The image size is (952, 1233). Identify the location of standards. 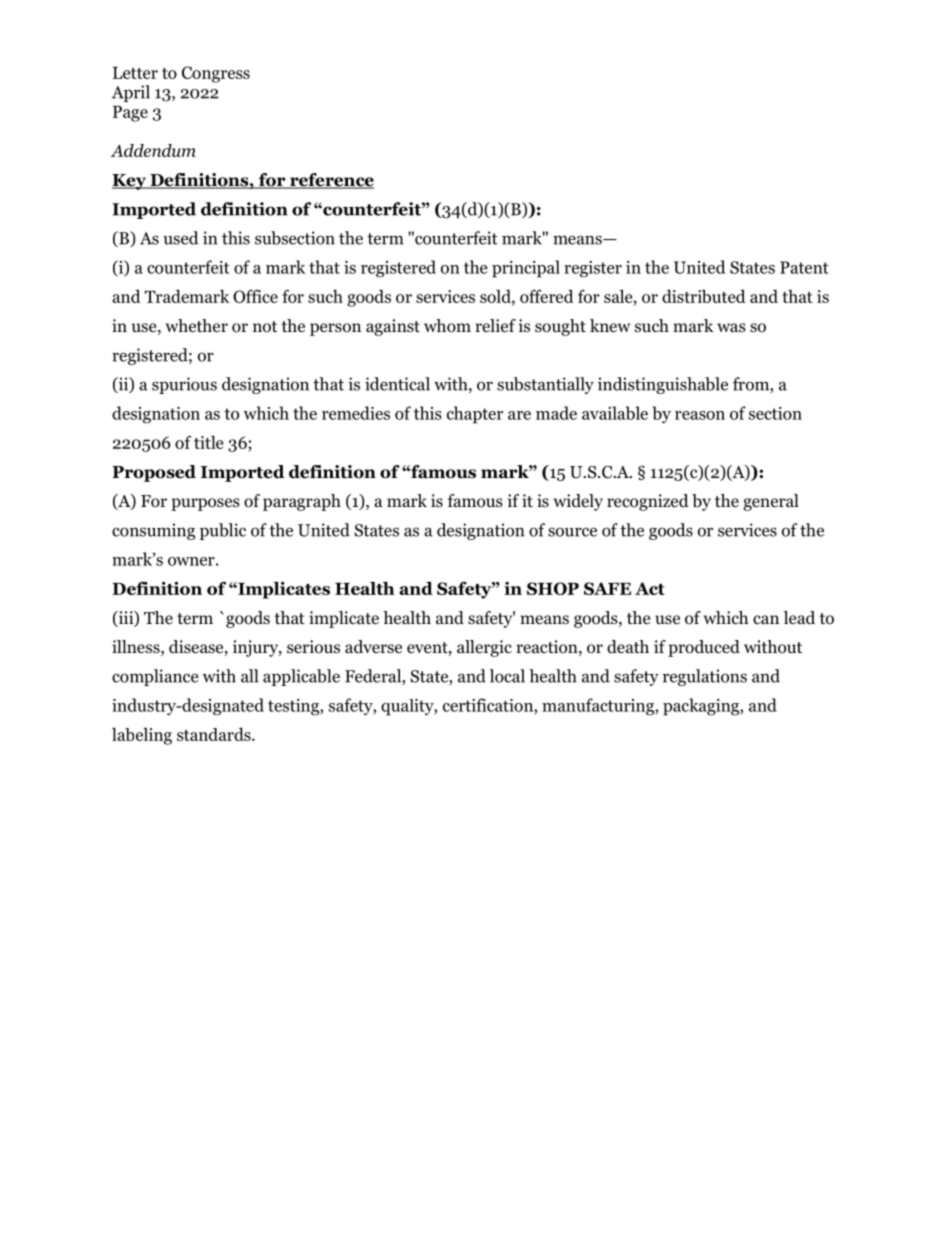
(215, 734).
